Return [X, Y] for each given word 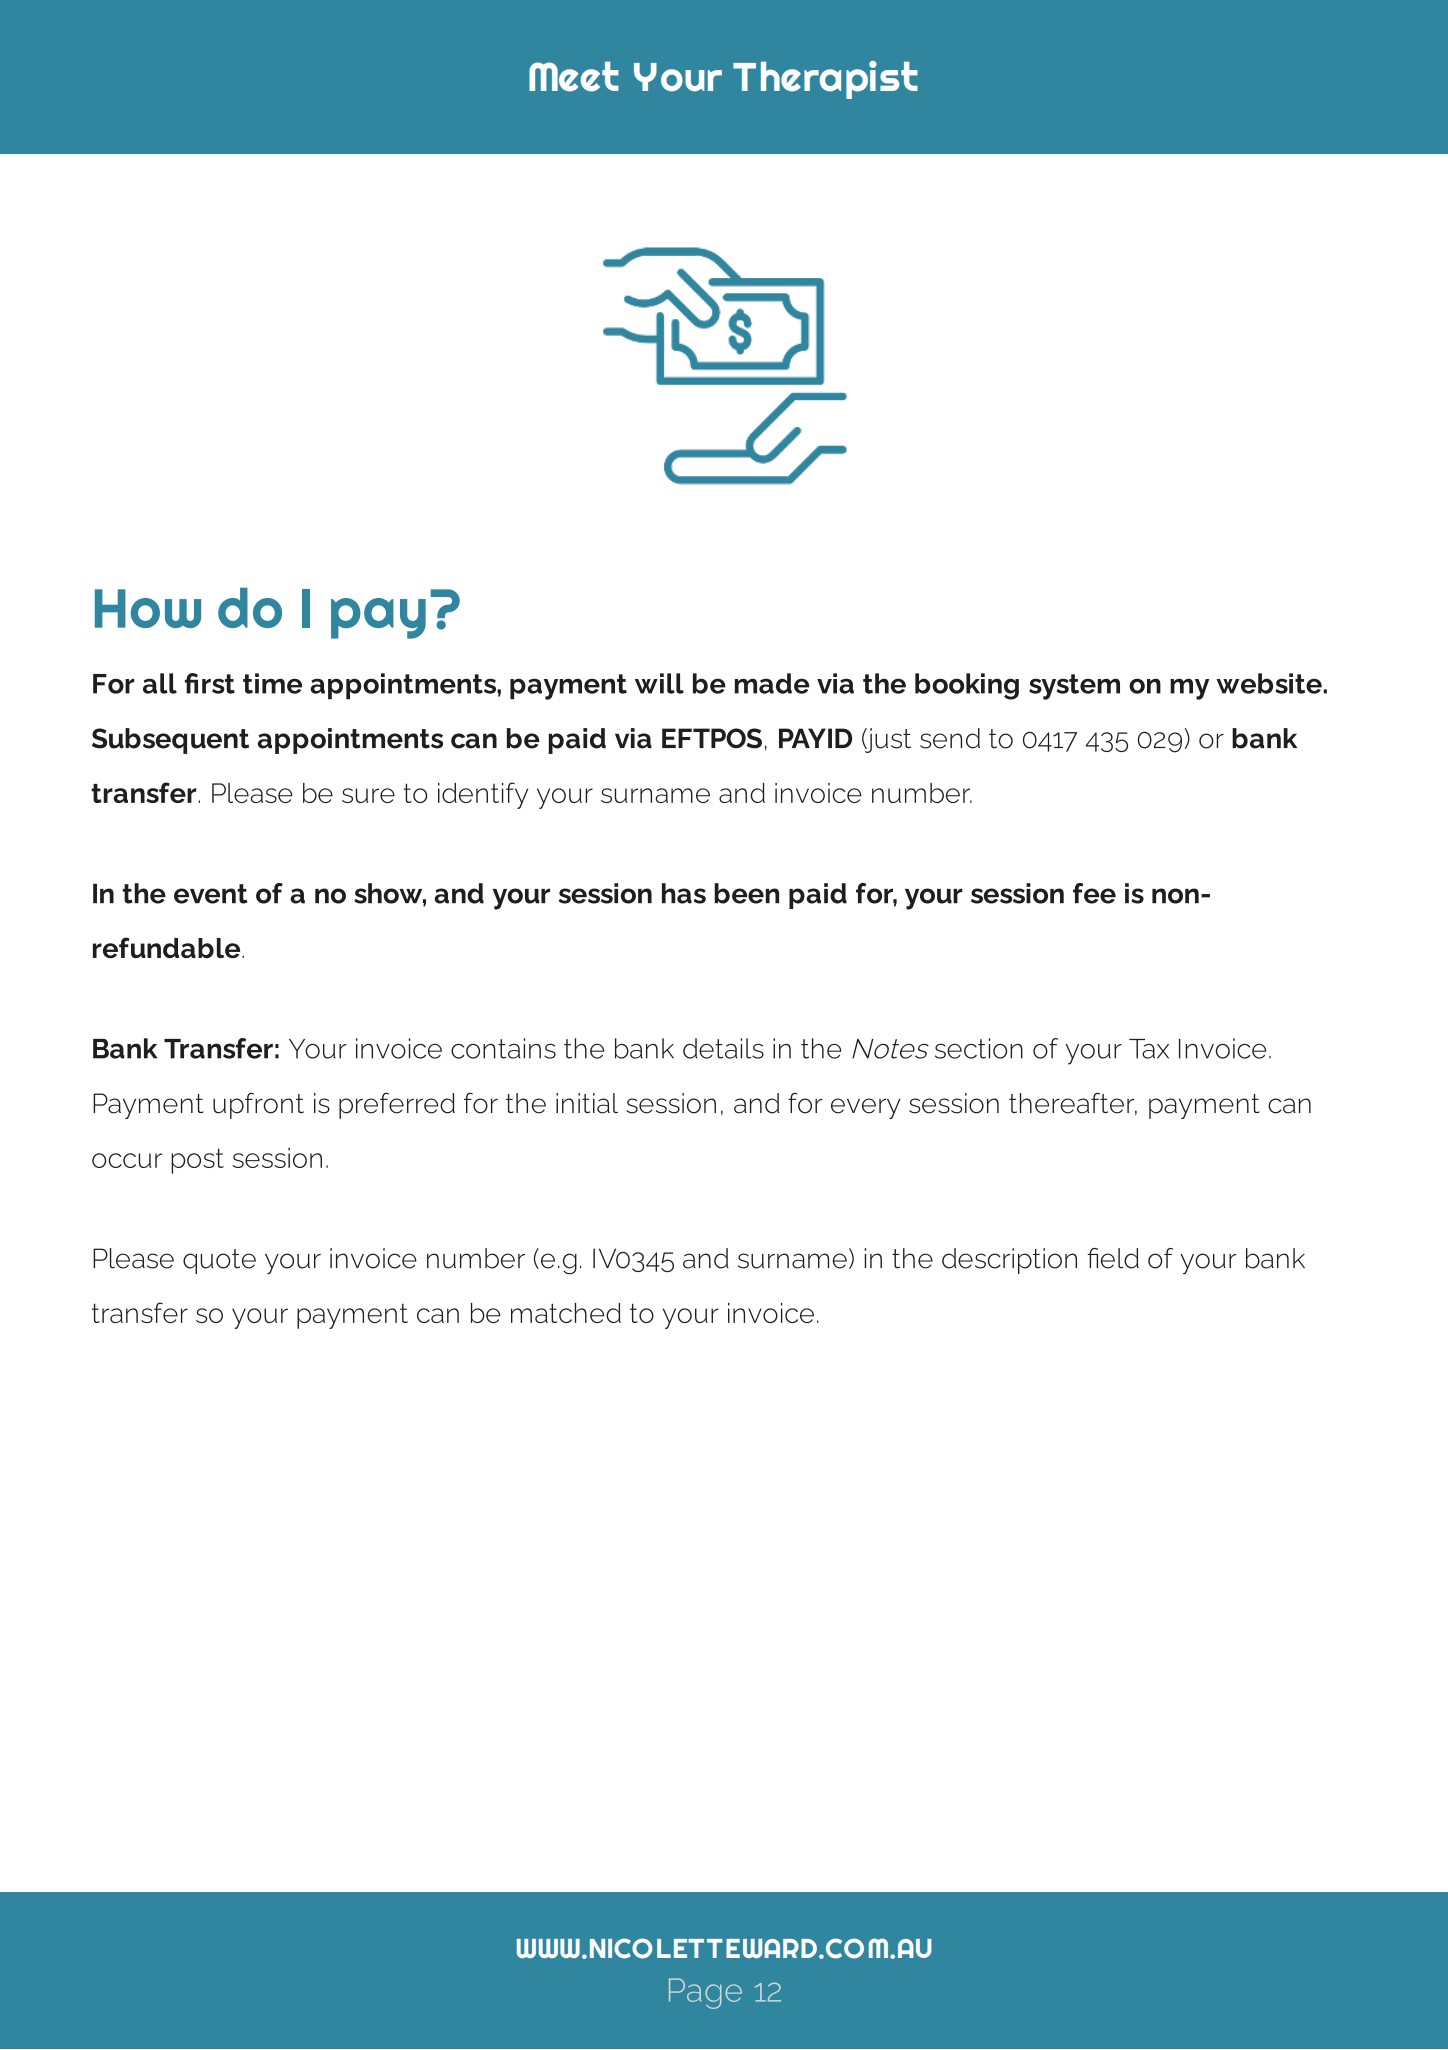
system [1074, 687]
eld [1120, 1258]
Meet [574, 76]
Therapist [825, 80]
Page [705, 1993]
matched [566, 1313]
